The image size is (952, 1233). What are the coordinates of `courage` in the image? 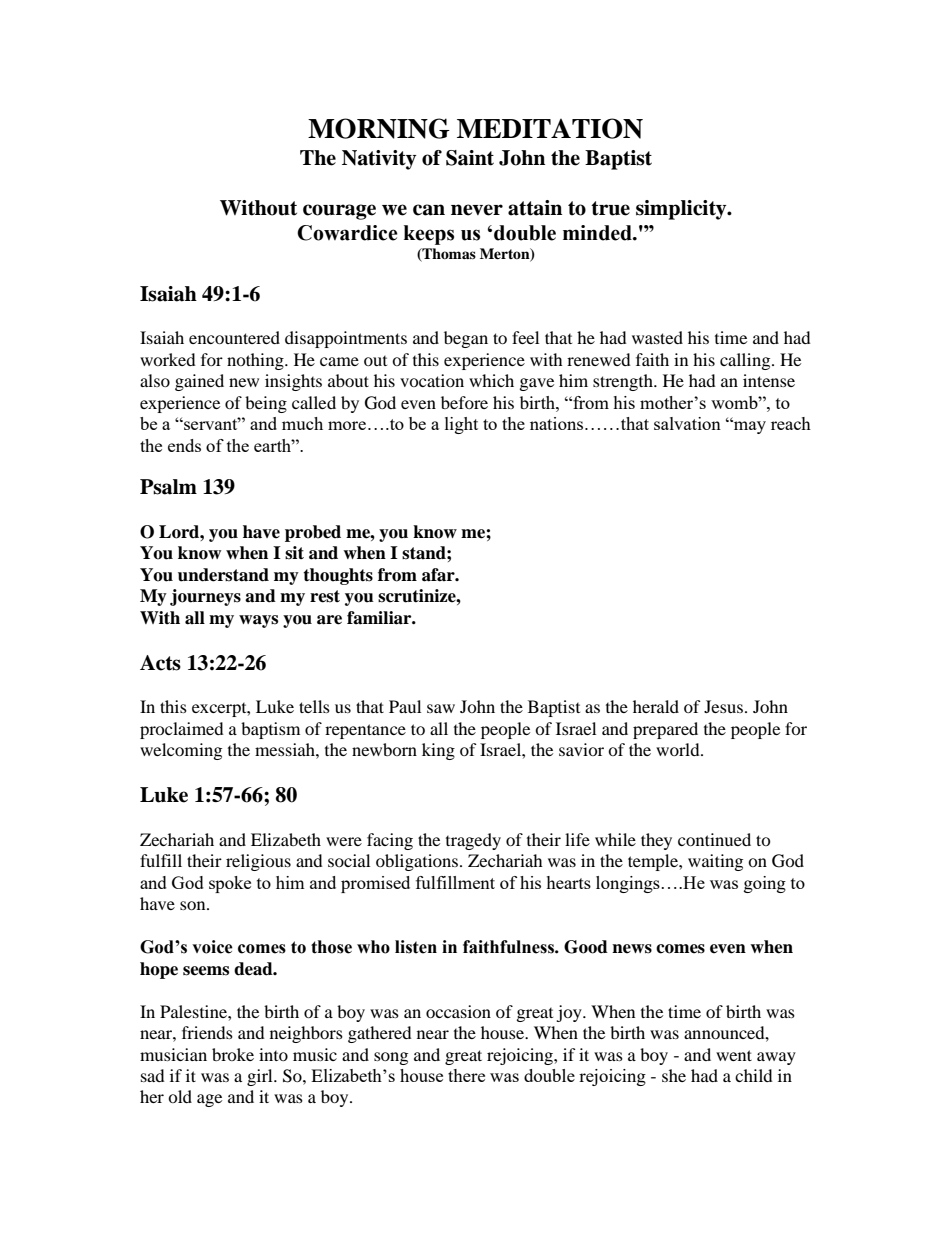 It's located at (339, 212).
